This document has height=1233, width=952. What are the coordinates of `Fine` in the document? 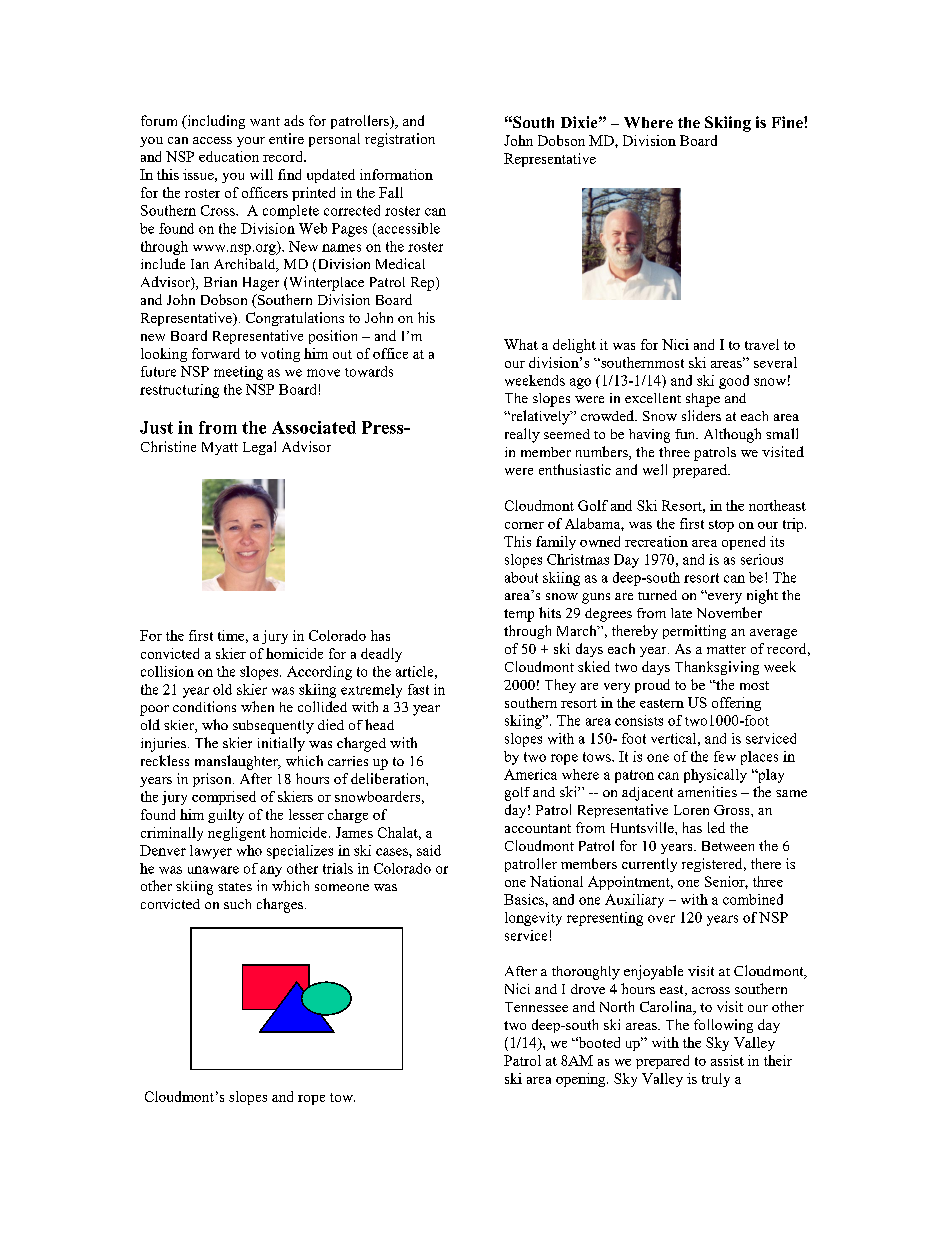 It's located at (788, 122).
